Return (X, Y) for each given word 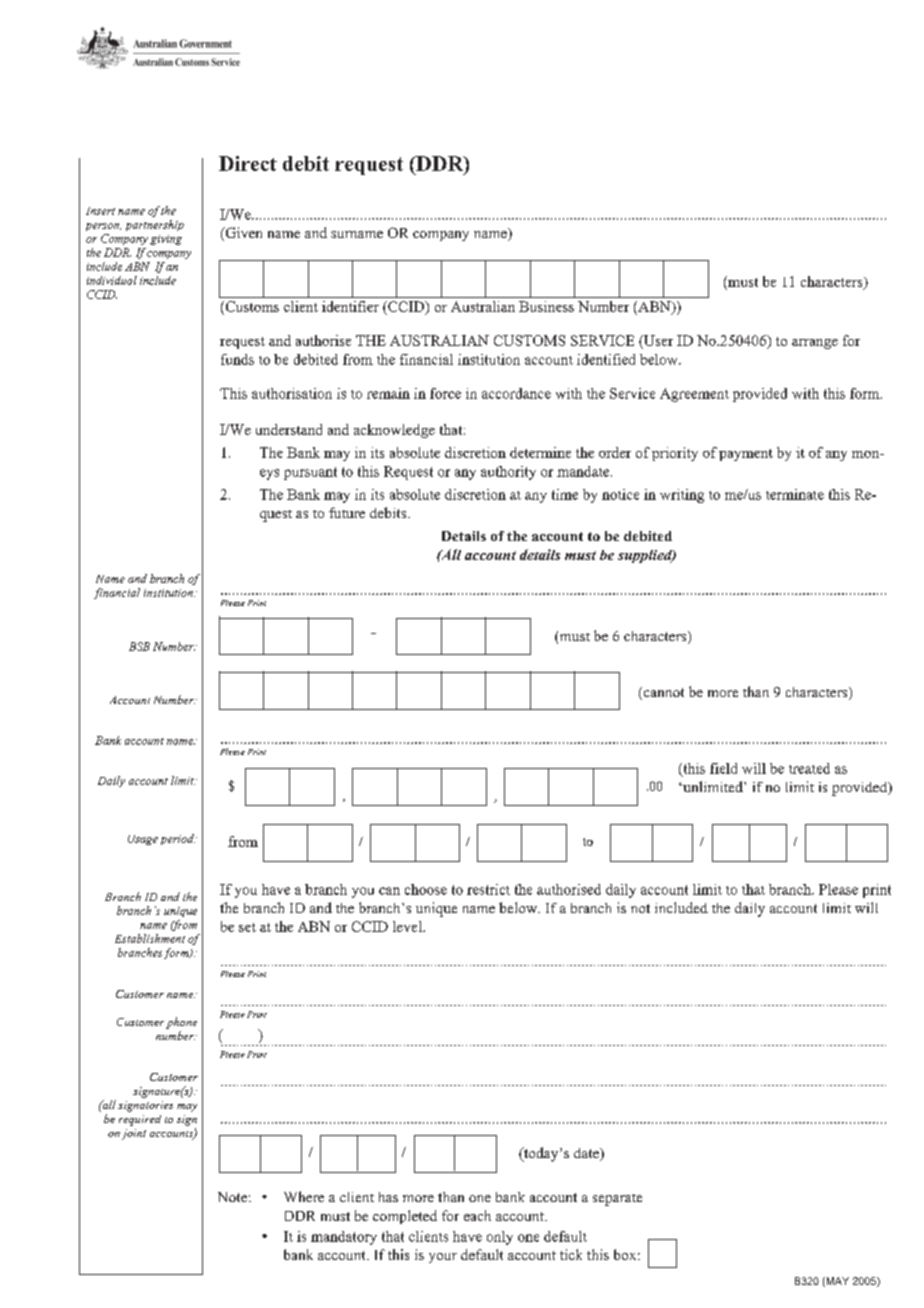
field (723, 768)
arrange (815, 344)
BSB (139, 646)
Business (546, 306)
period (178, 839)
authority (508, 473)
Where (304, 1196)
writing (682, 496)
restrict (488, 889)
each (477, 1215)
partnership (155, 225)
